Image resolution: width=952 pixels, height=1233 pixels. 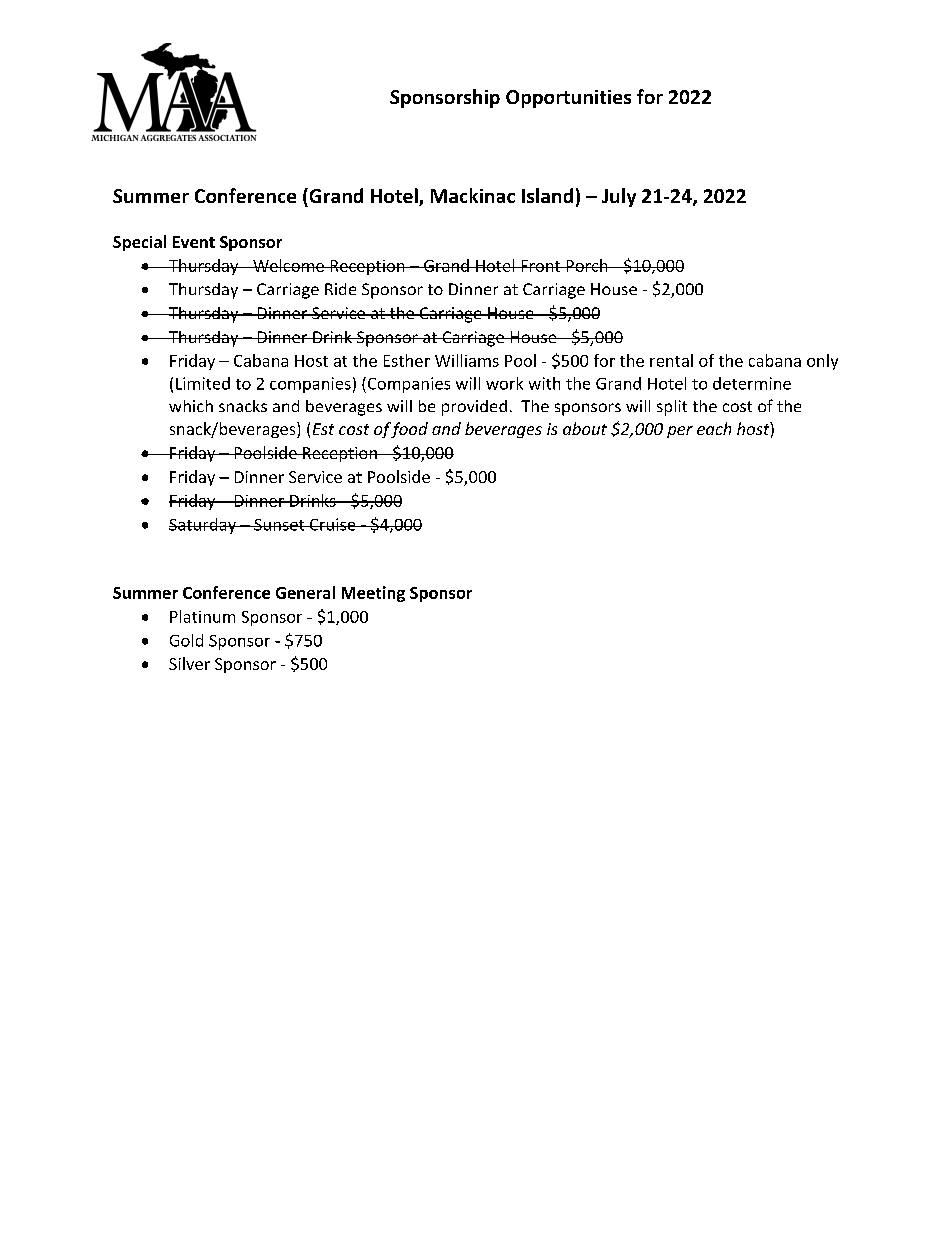 I want to click on Gold, so click(x=186, y=640).
